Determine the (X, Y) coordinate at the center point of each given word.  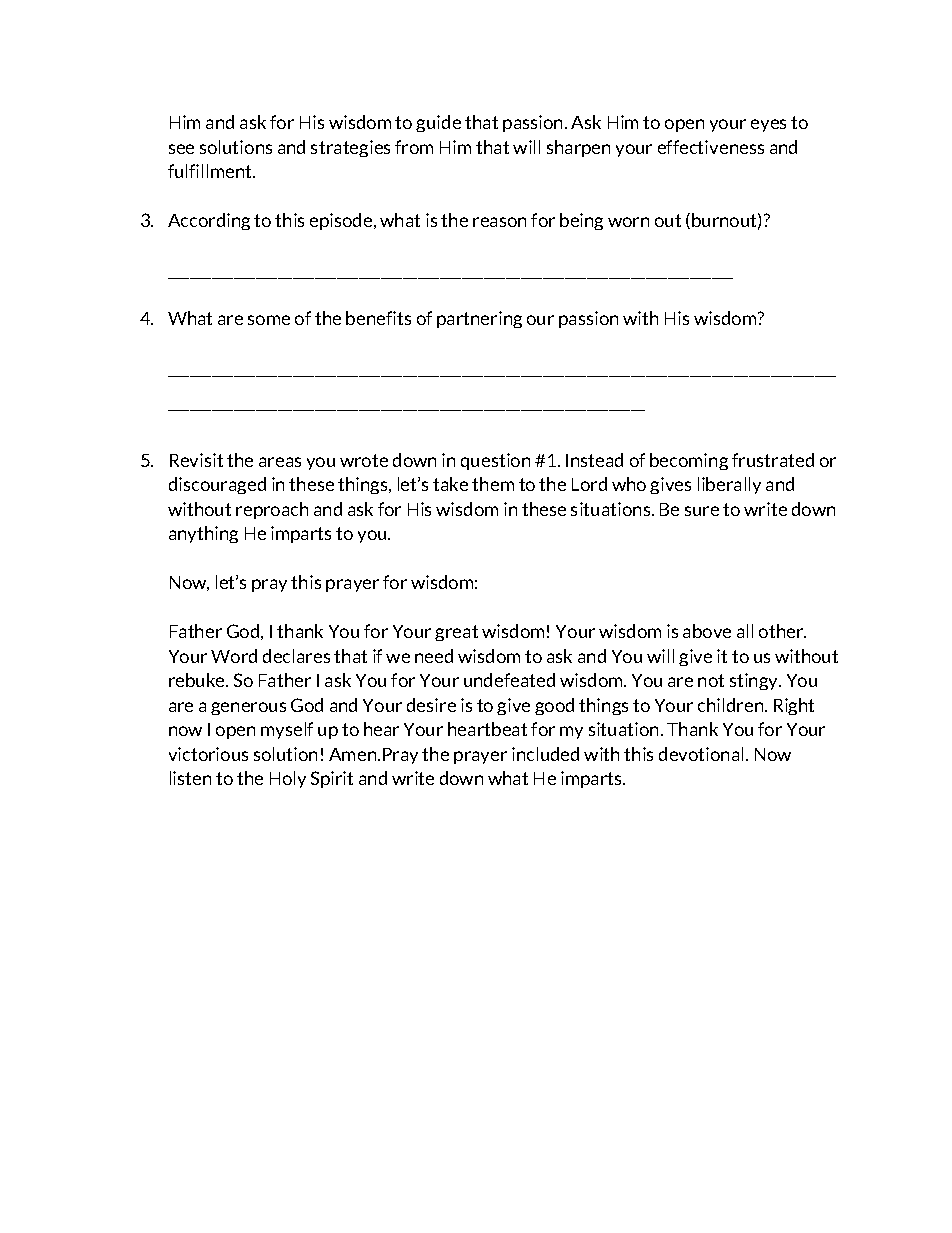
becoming (689, 461)
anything (203, 534)
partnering (479, 319)
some (269, 320)
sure (702, 511)
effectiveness (711, 147)
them (493, 484)
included (545, 754)
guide (438, 123)
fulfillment (211, 171)
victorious (208, 754)
